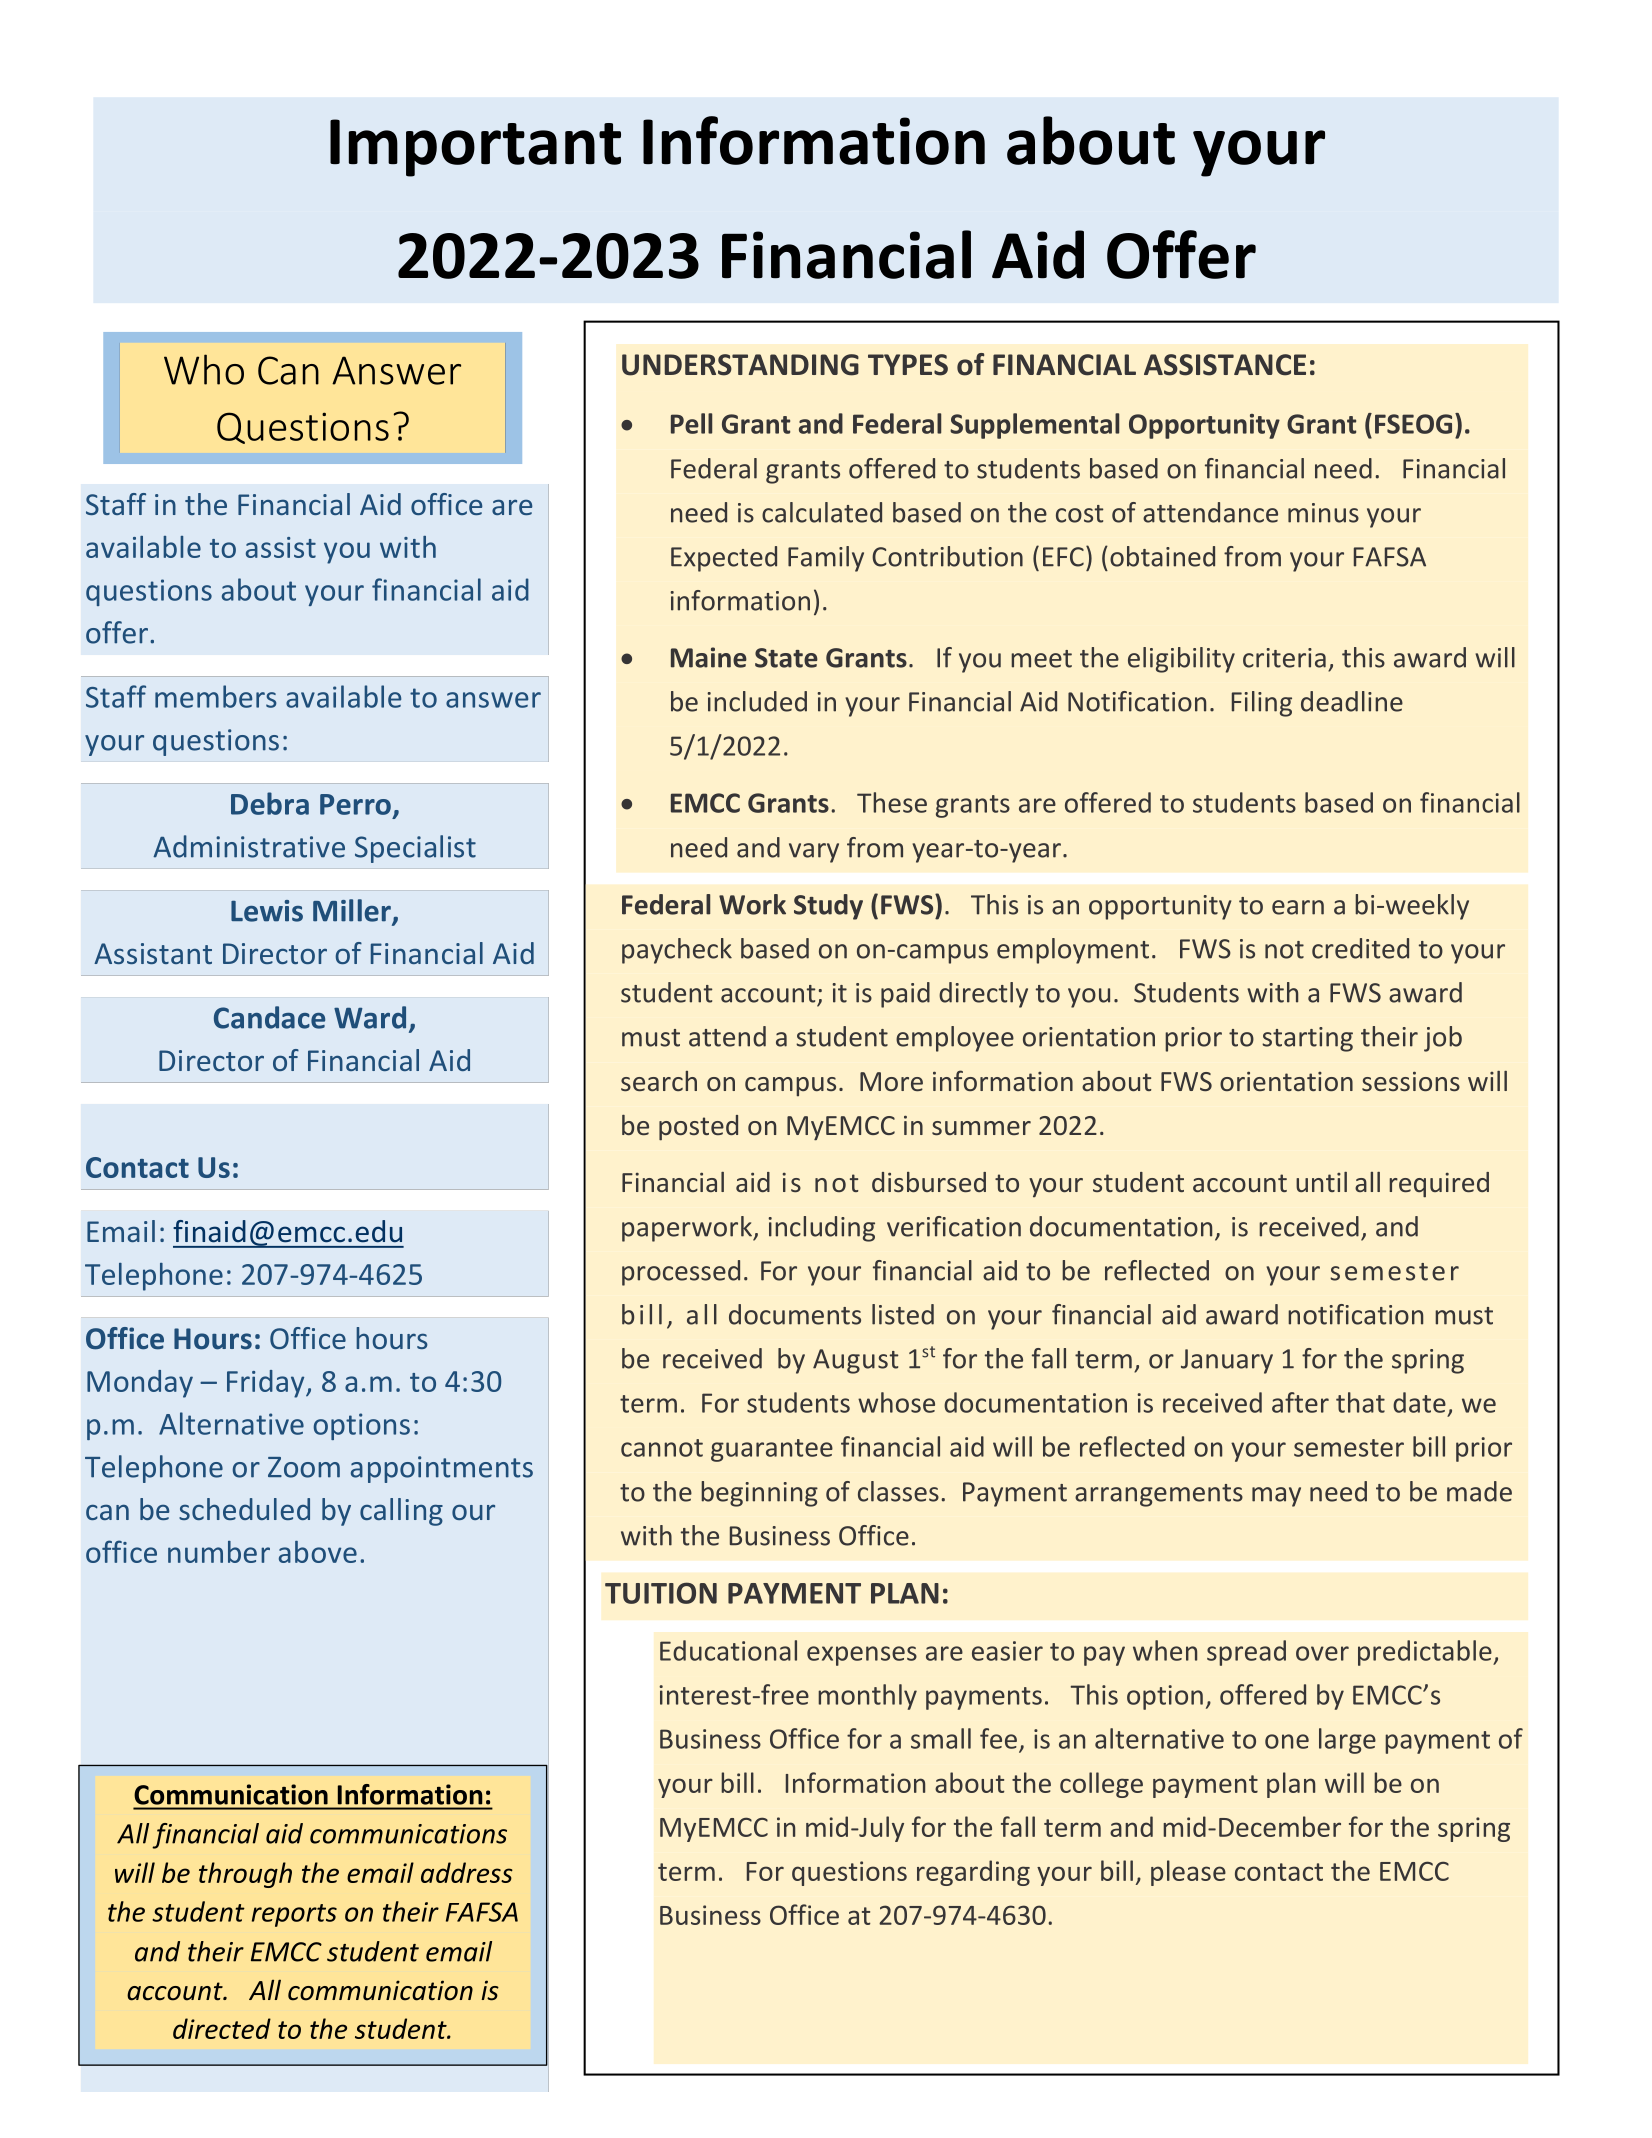  What do you see at coordinates (1034, 426) in the image?
I see `Supplemental` at bounding box center [1034, 426].
